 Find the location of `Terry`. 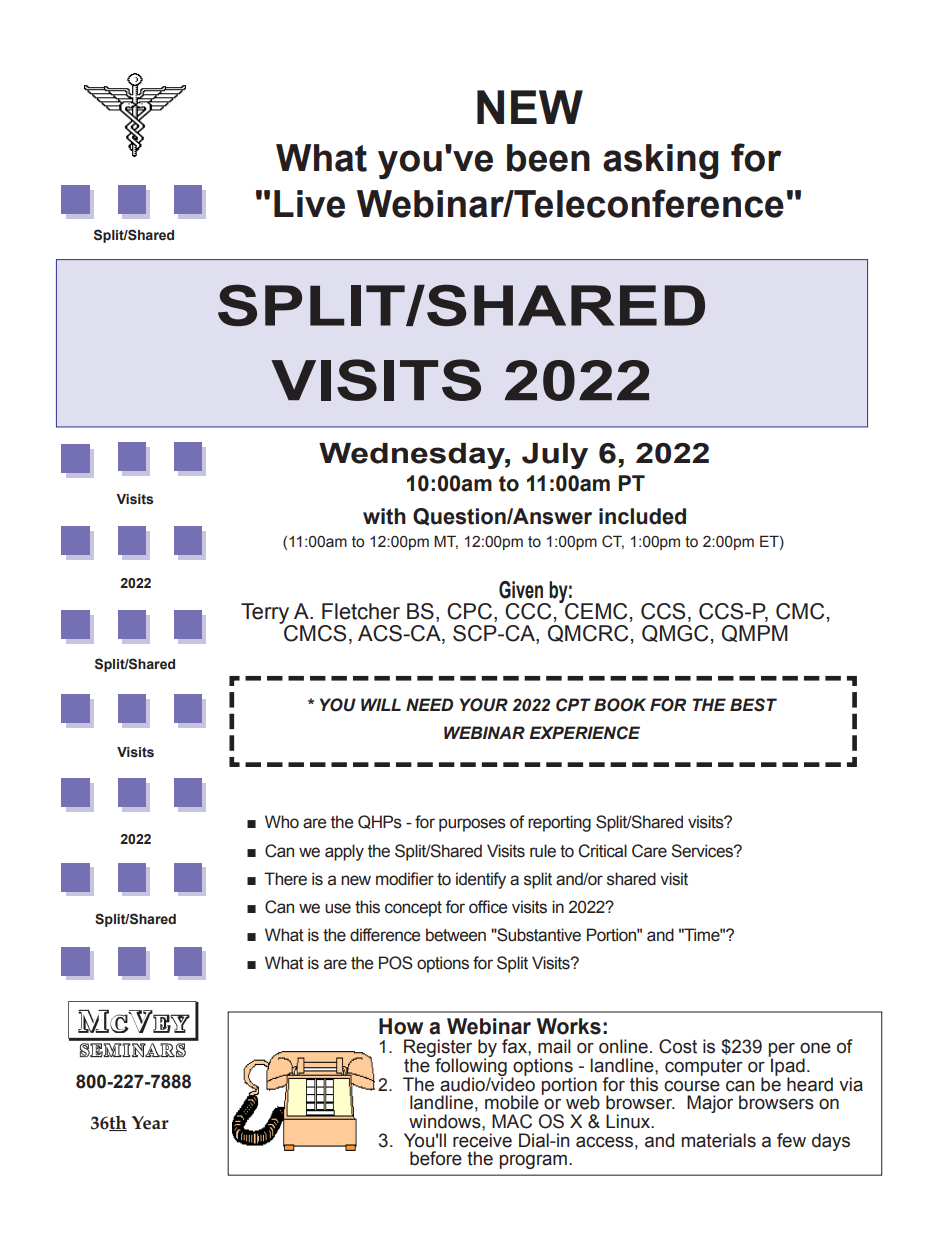

Terry is located at coordinates (266, 614).
